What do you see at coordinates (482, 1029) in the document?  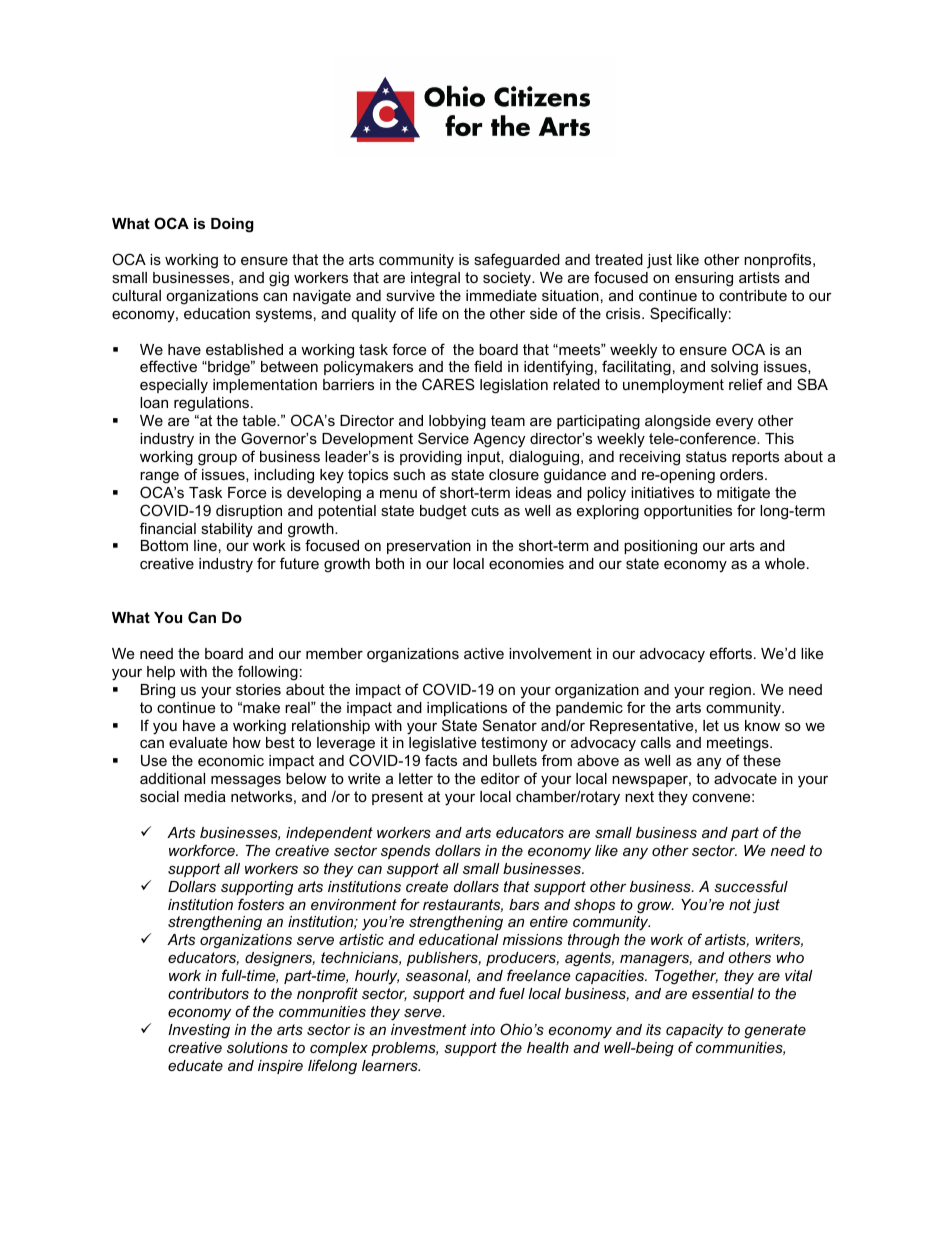 I see `into` at bounding box center [482, 1029].
